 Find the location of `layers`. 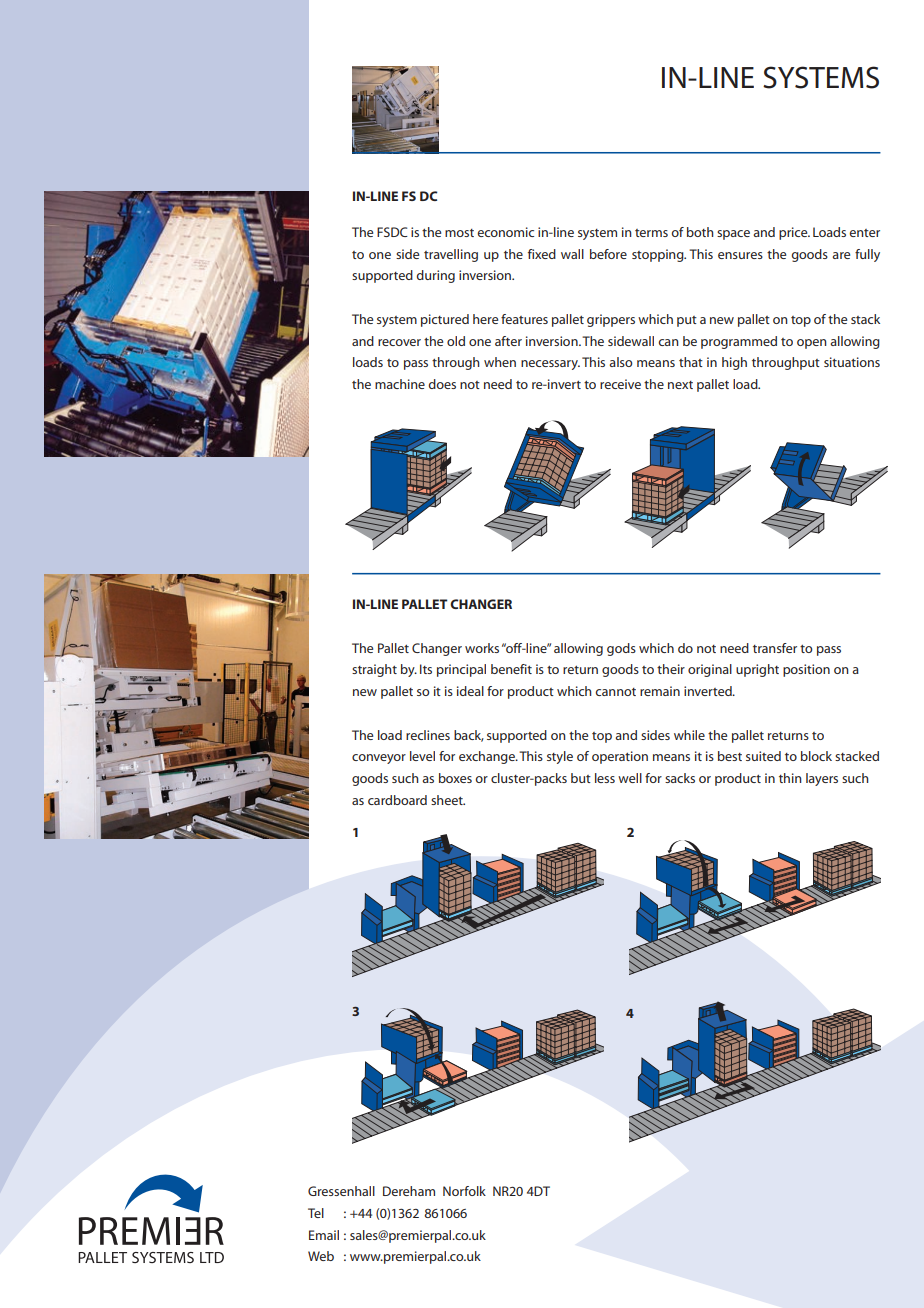

layers is located at coordinates (822, 779).
